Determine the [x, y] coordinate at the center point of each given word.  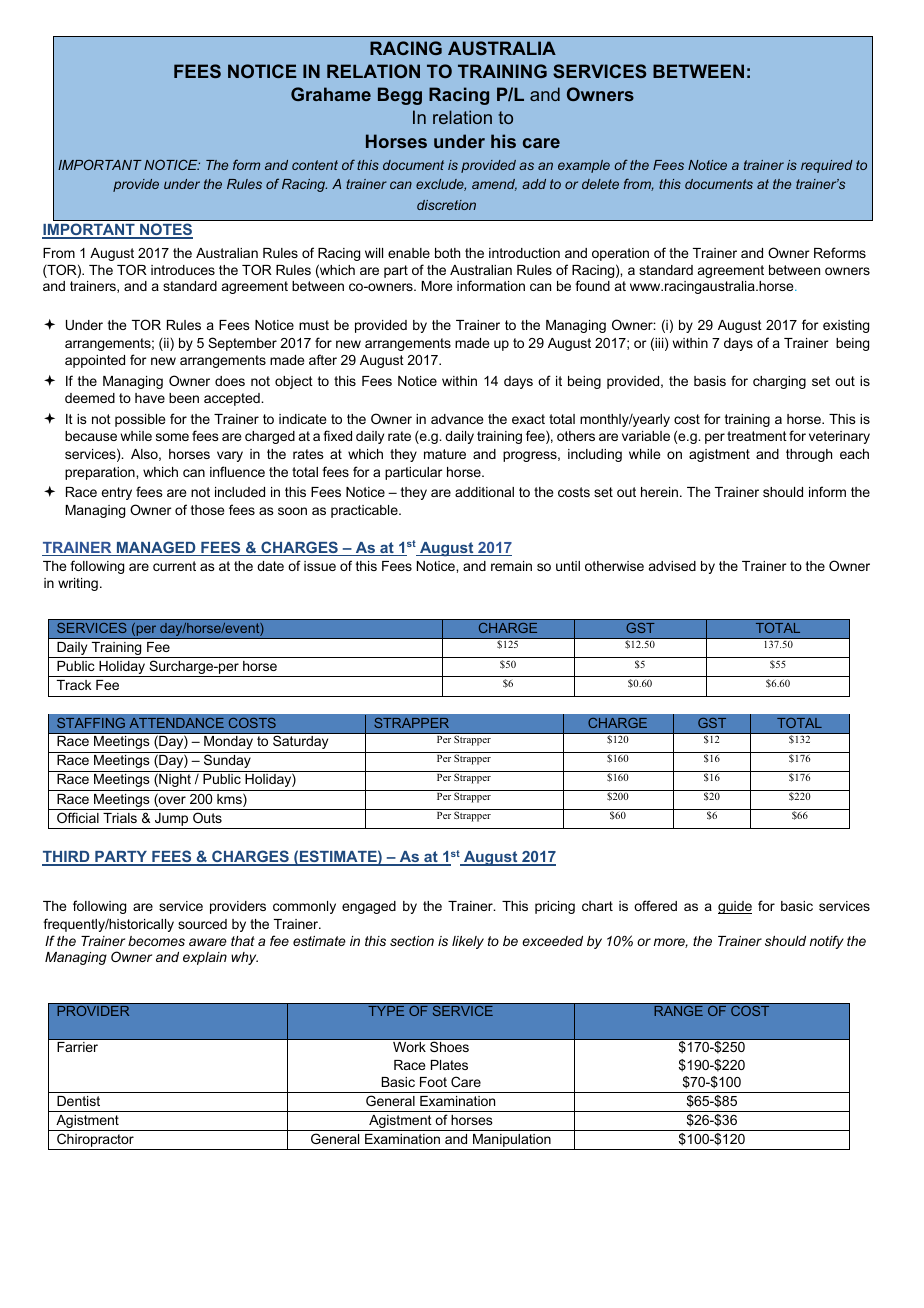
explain [205, 958]
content [315, 165]
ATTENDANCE [177, 723]
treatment [757, 436]
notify [827, 942]
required [827, 166]
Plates [449, 1065]
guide [735, 907]
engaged [369, 907]
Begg [400, 96]
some [172, 437]
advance [457, 419]
